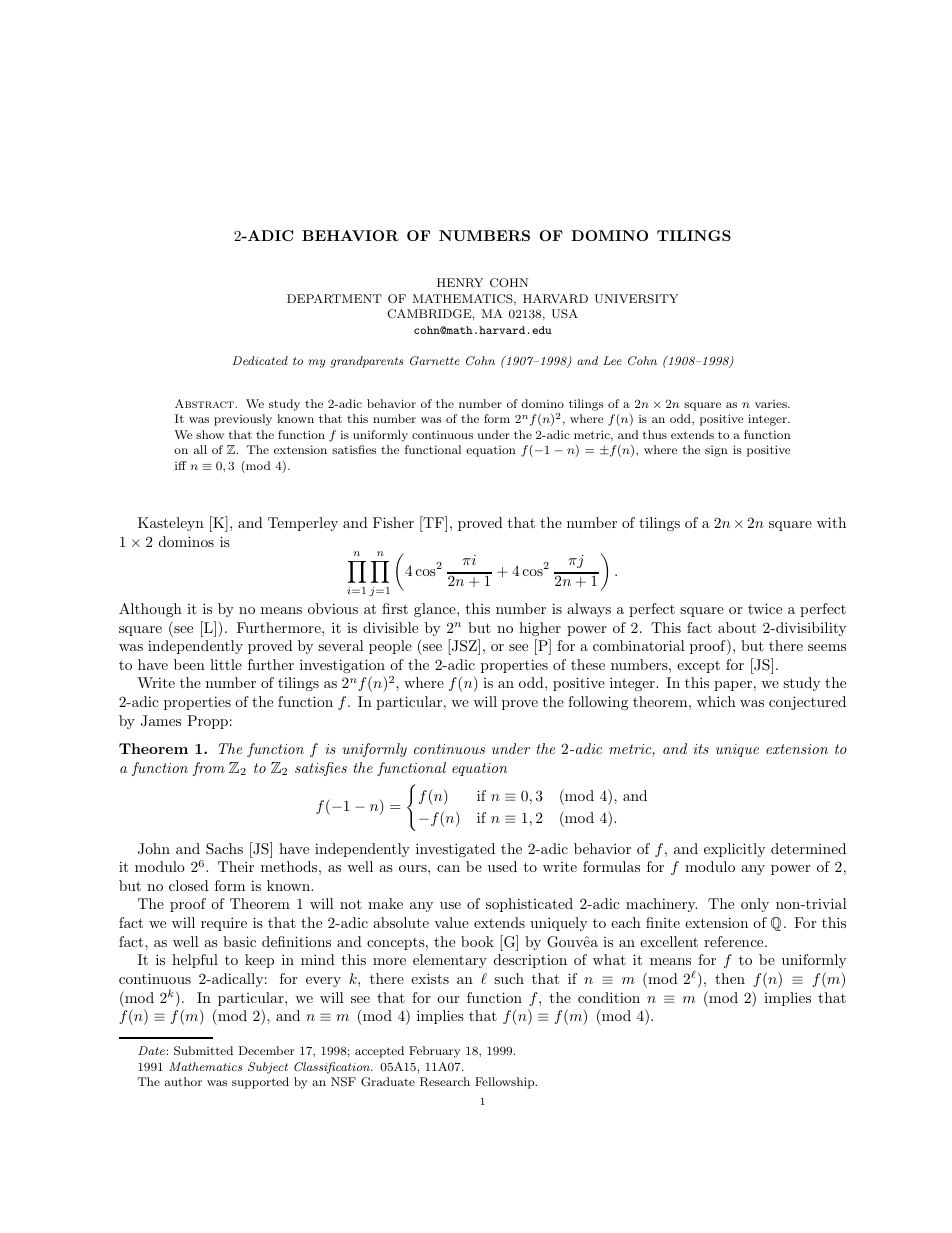 The height and width of the document is (1233, 952). Describe the element at coordinates (150, 610) in the document. I see `Although` at that location.
